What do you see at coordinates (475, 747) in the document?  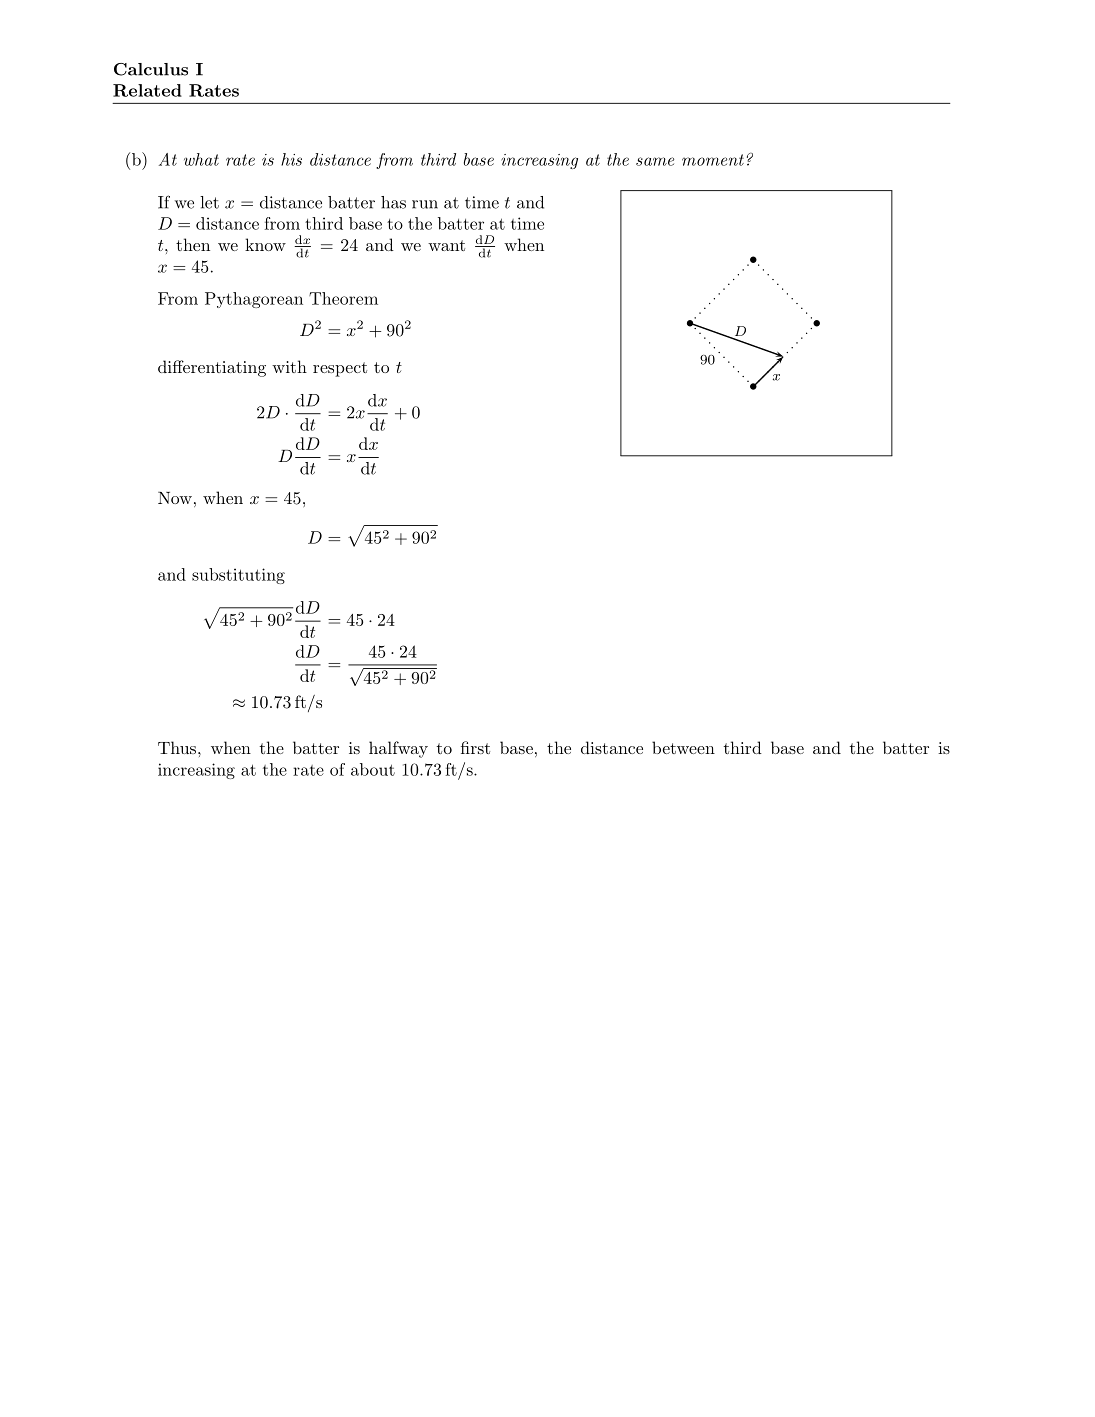 I see `first` at bounding box center [475, 747].
